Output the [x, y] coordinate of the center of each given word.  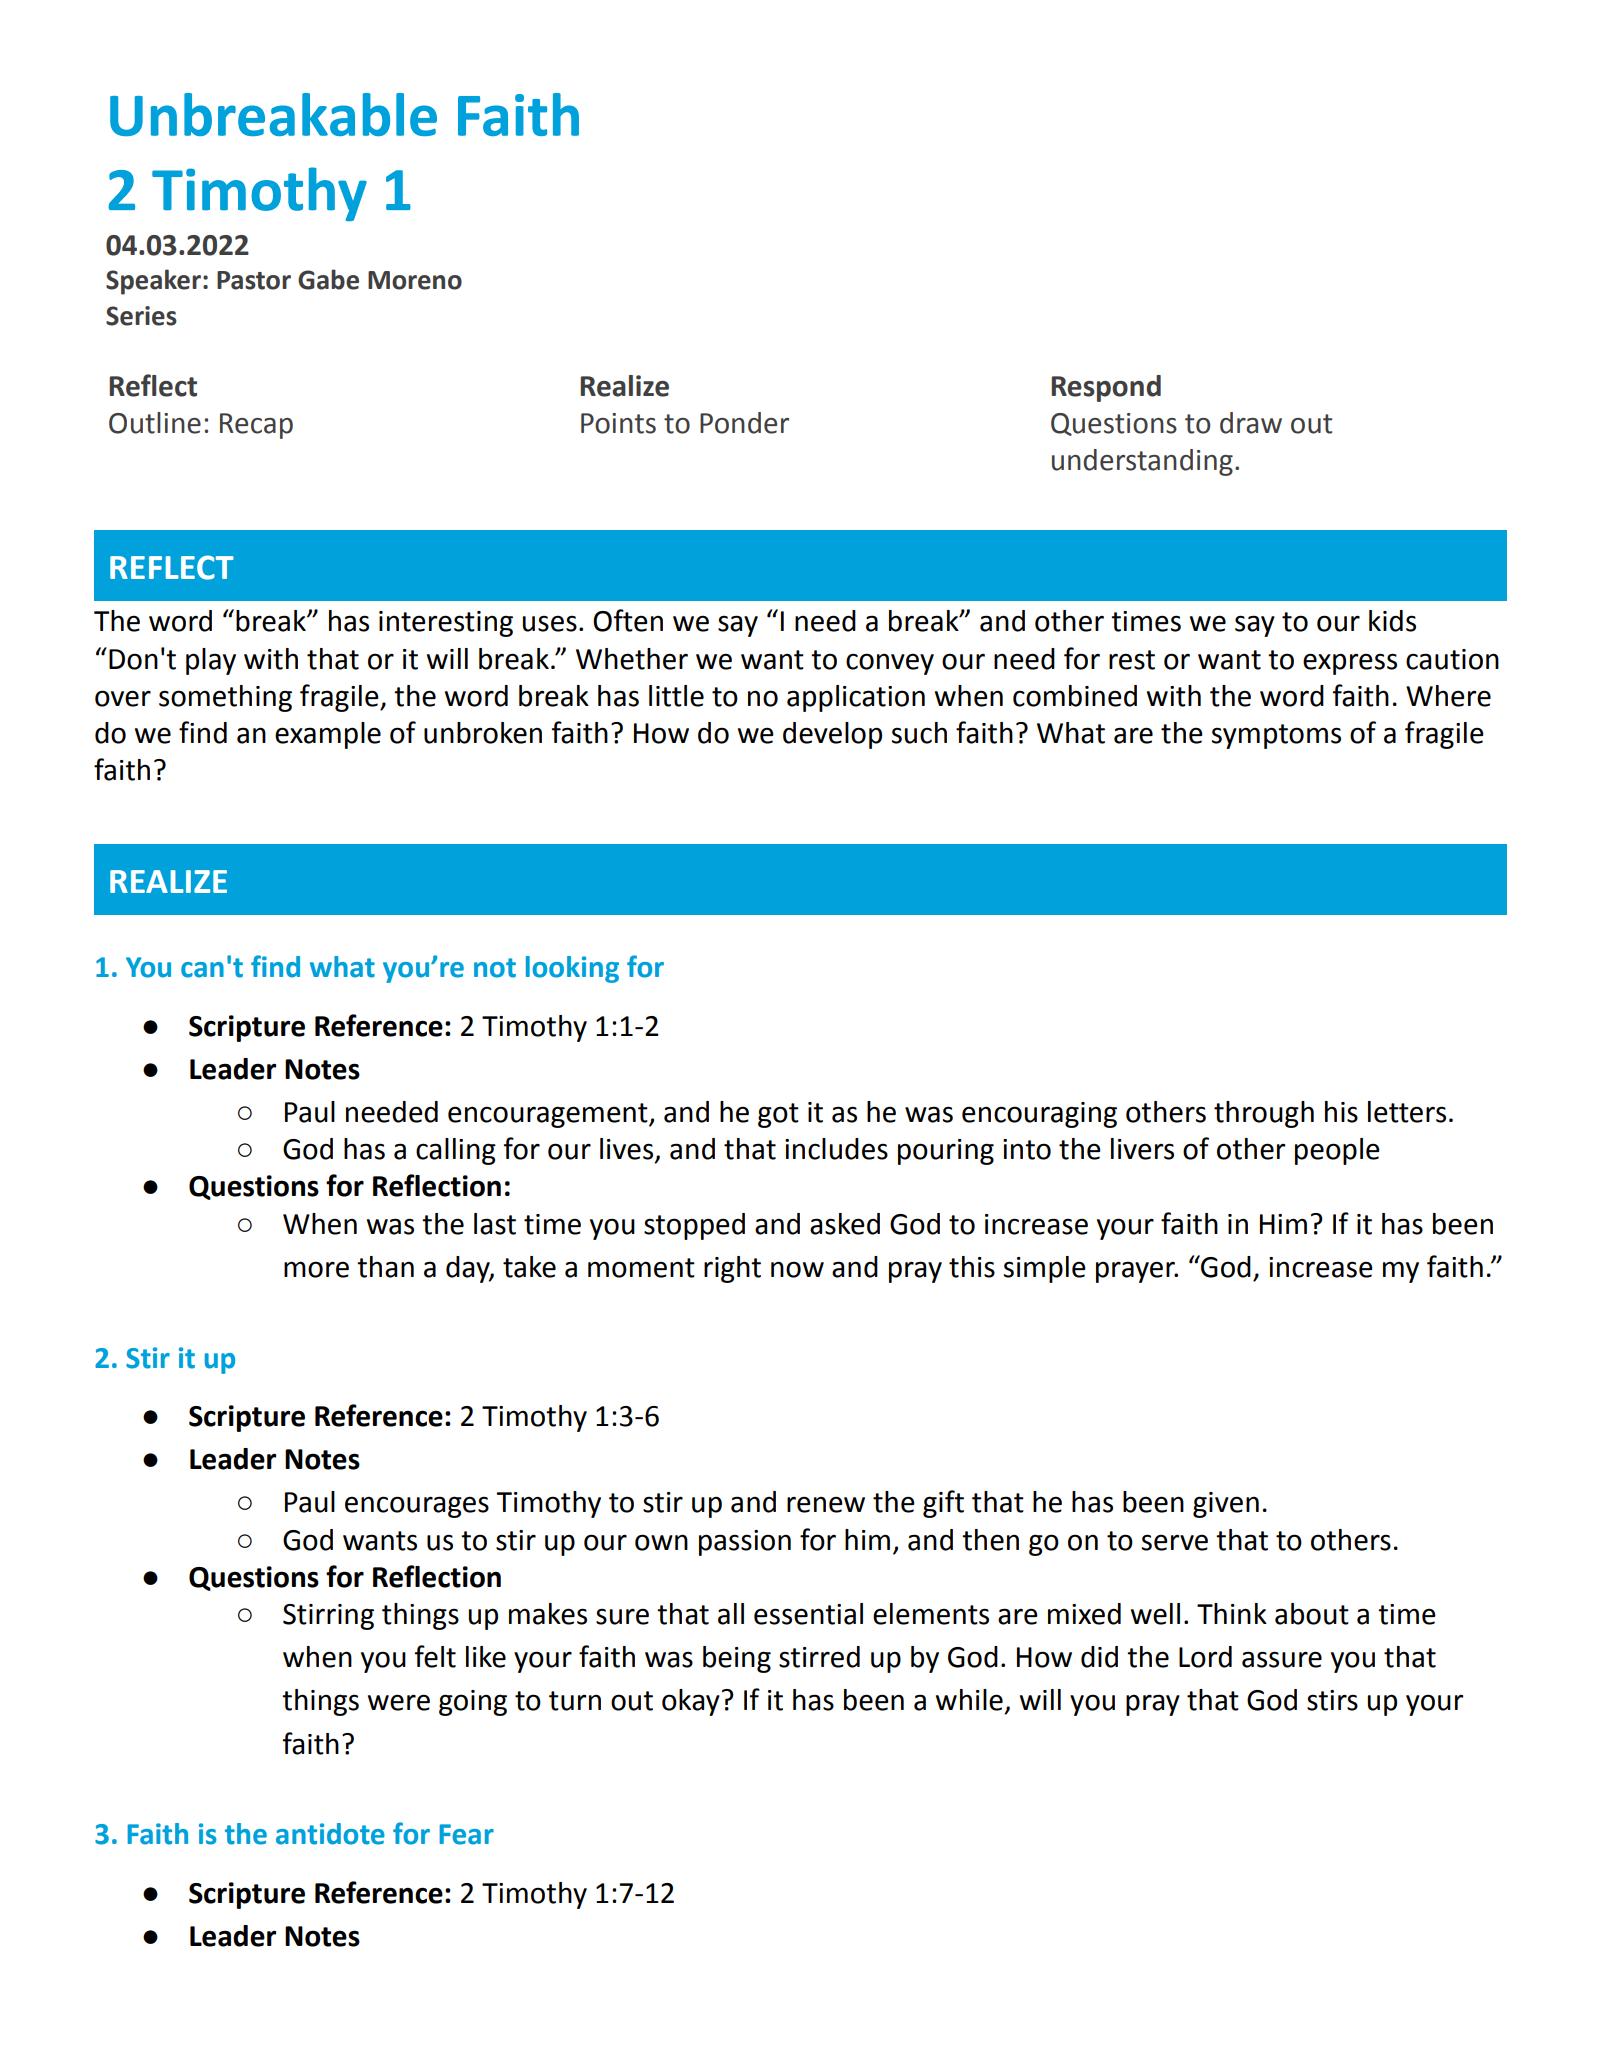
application [856, 698]
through [1264, 1114]
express [1350, 664]
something [225, 698]
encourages [417, 1507]
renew [826, 1504]
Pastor [254, 280]
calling [456, 1151]
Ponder [744, 423]
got [778, 1115]
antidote [330, 1834]
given [1226, 1505]
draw [1251, 423]
